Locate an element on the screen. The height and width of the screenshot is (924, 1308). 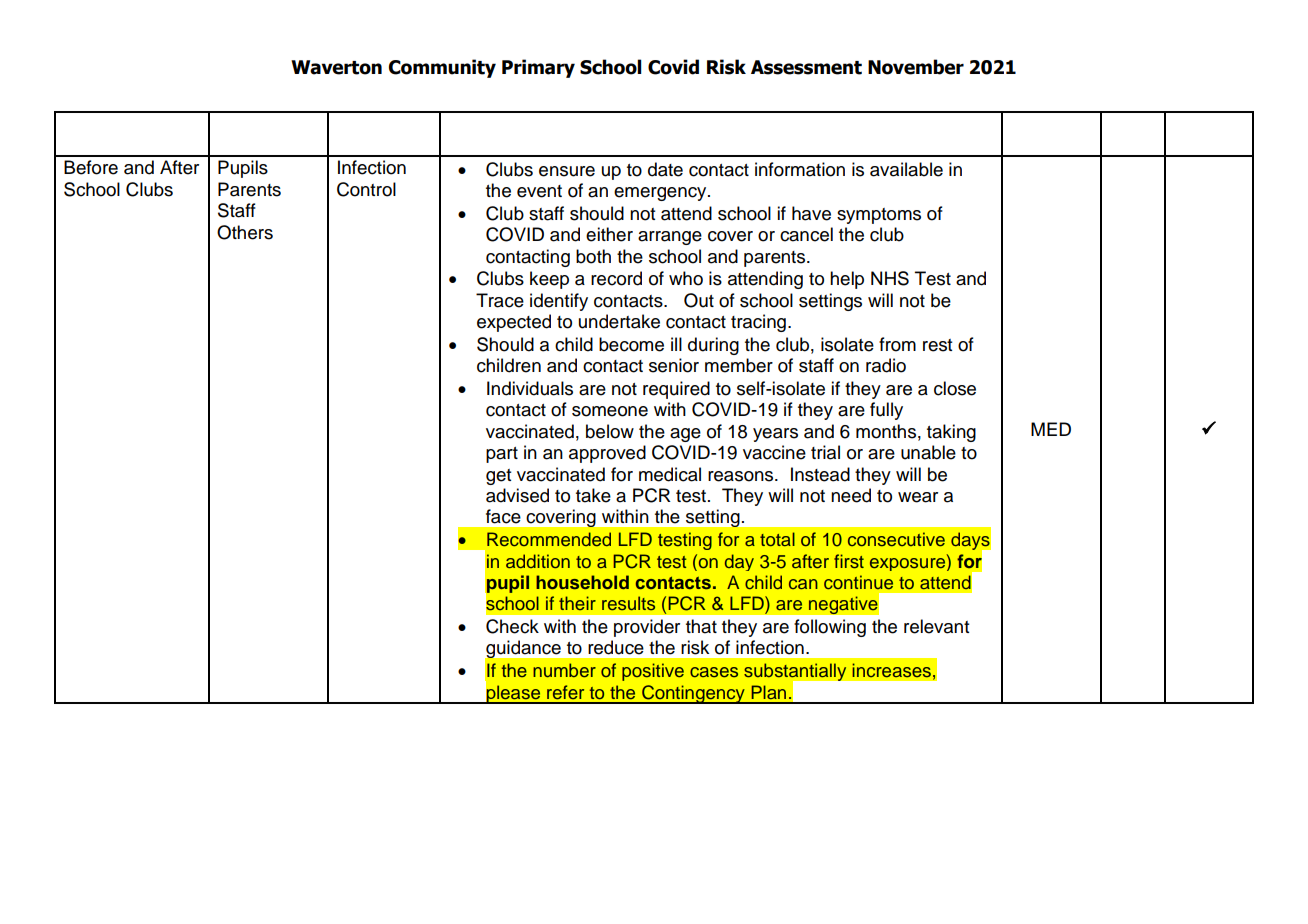
Before is located at coordinates (91, 167).
